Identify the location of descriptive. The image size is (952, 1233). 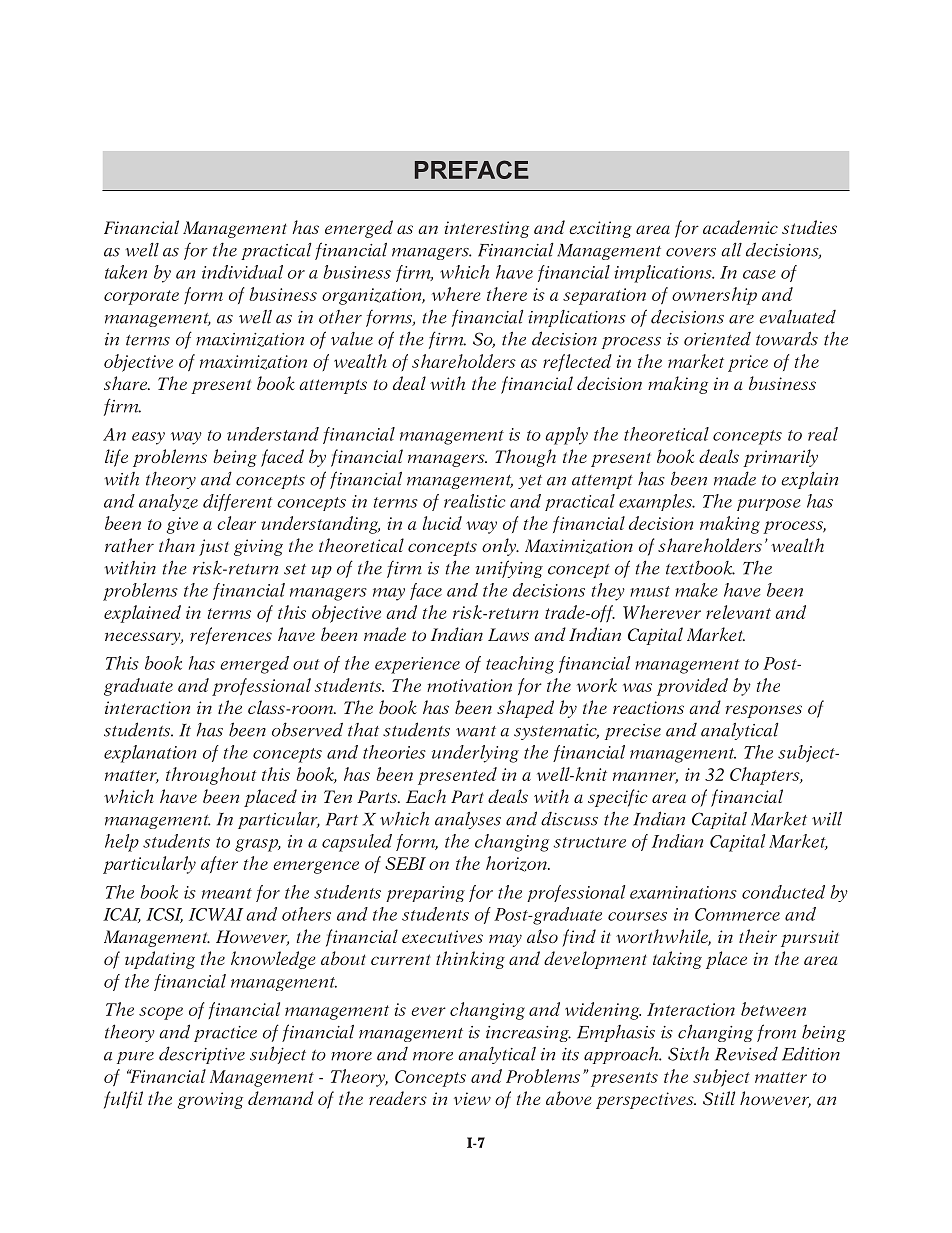
(202, 1055).
